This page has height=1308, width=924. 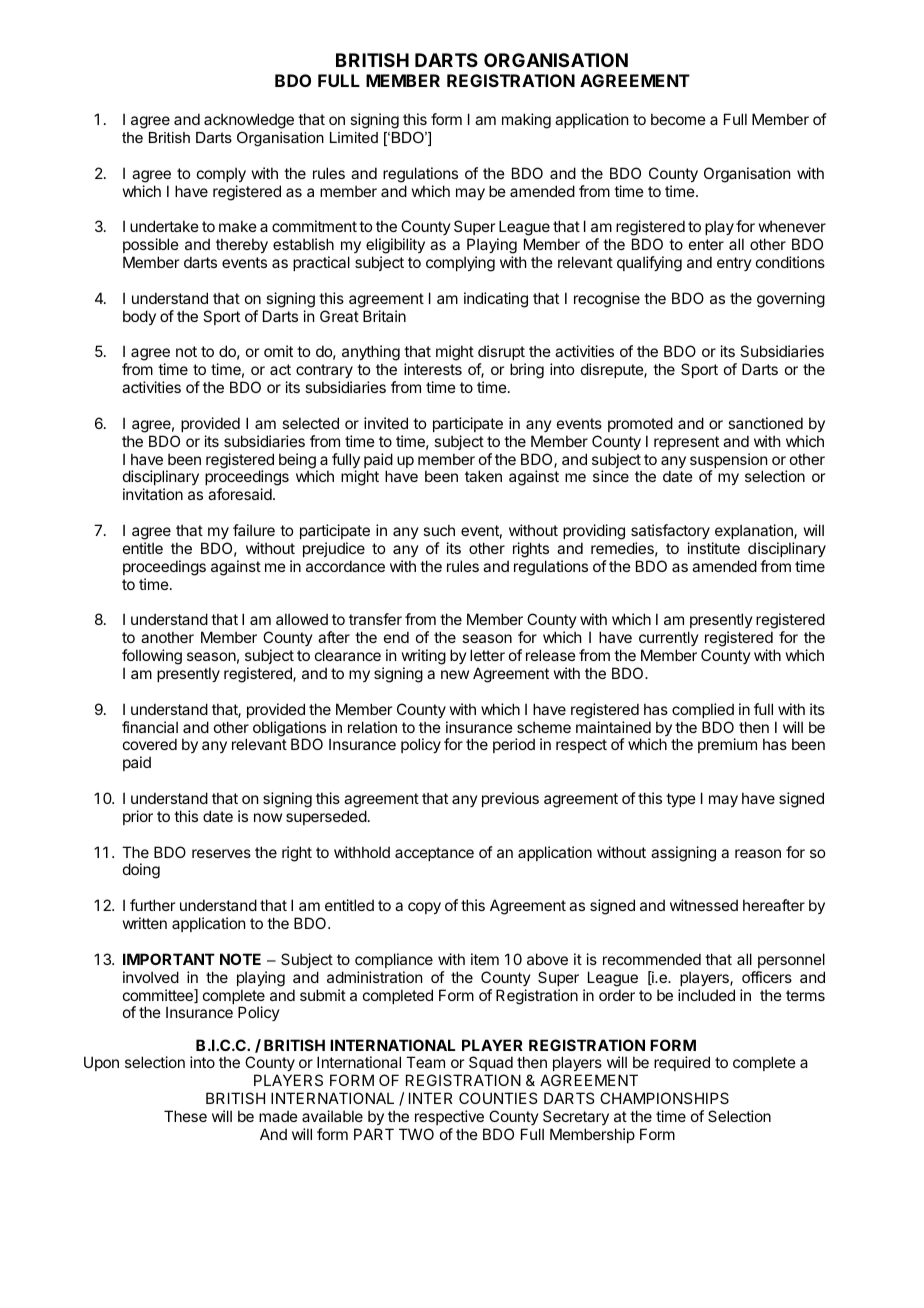 I want to click on making, so click(x=526, y=121).
